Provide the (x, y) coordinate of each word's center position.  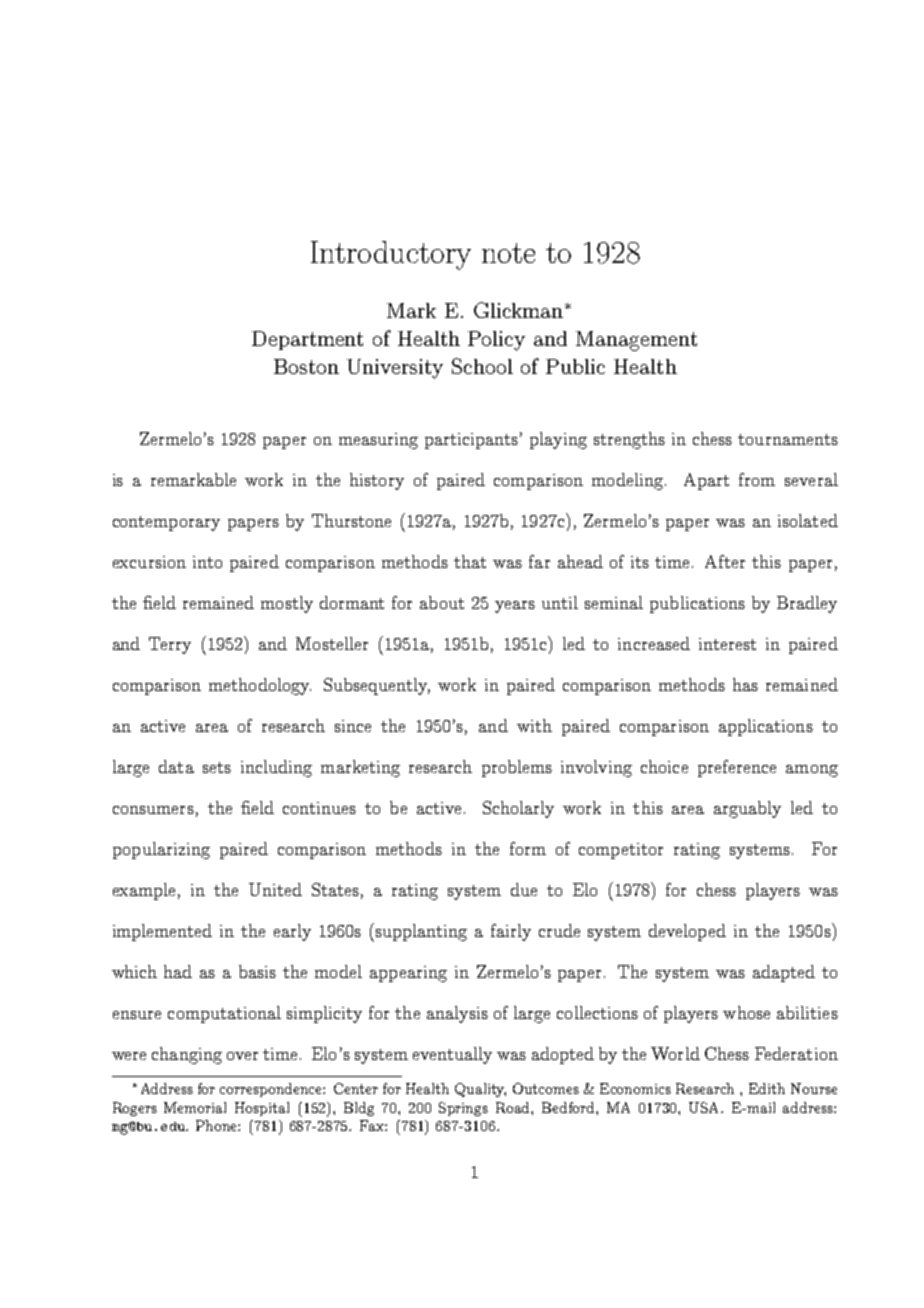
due (524, 889)
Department (307, 340)
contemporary (166, 523)
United (275, 889)
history (377, 481)
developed (687, 932)
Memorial (195, 1107)
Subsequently (377, 686)
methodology (260, 686)
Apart (706, 481)
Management (636, 341)
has (745, 684)
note (508, 253)
